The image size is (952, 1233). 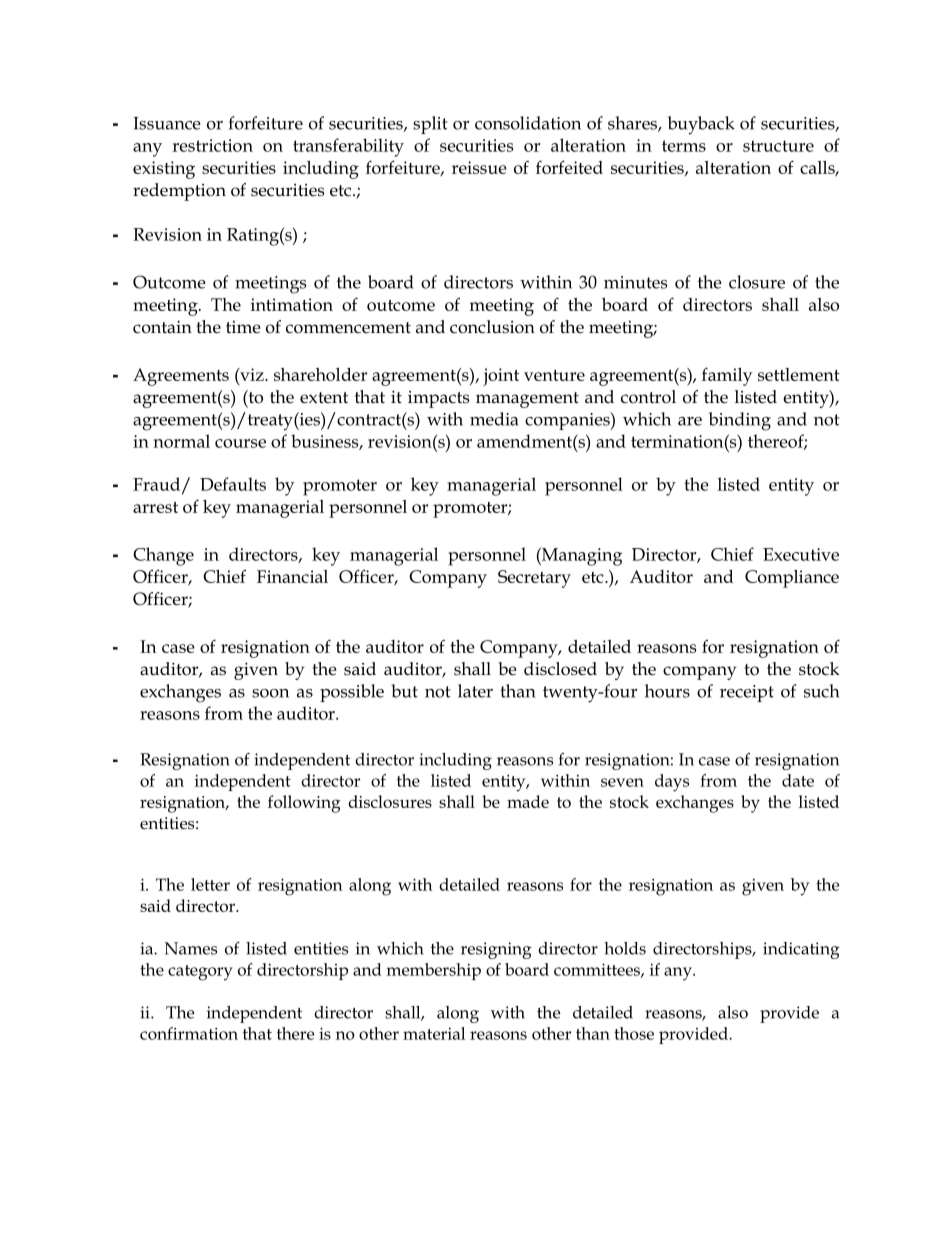 I want to click on restriction, so click(x=212, y=145).
